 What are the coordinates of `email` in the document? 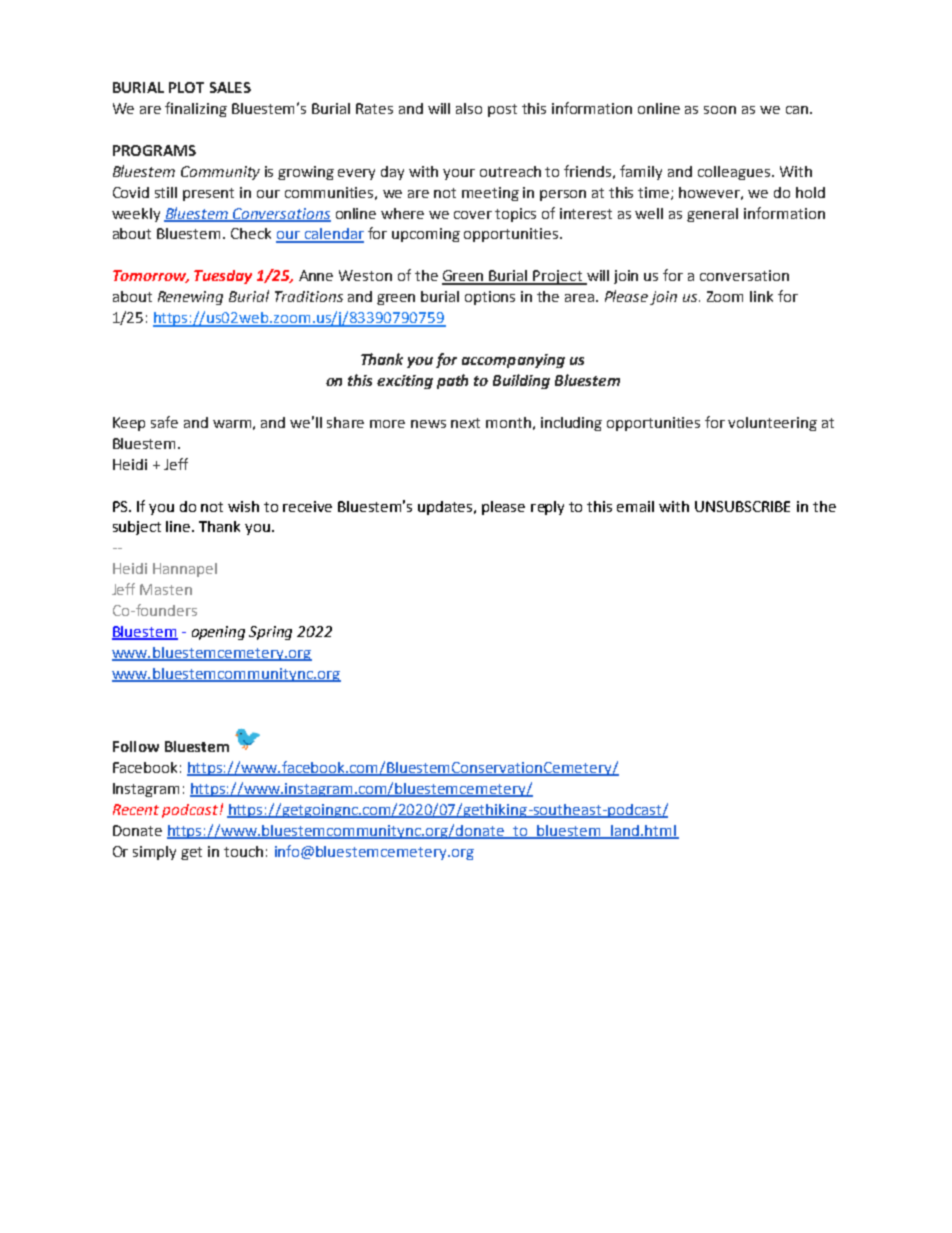 It's located at (635, 506).
